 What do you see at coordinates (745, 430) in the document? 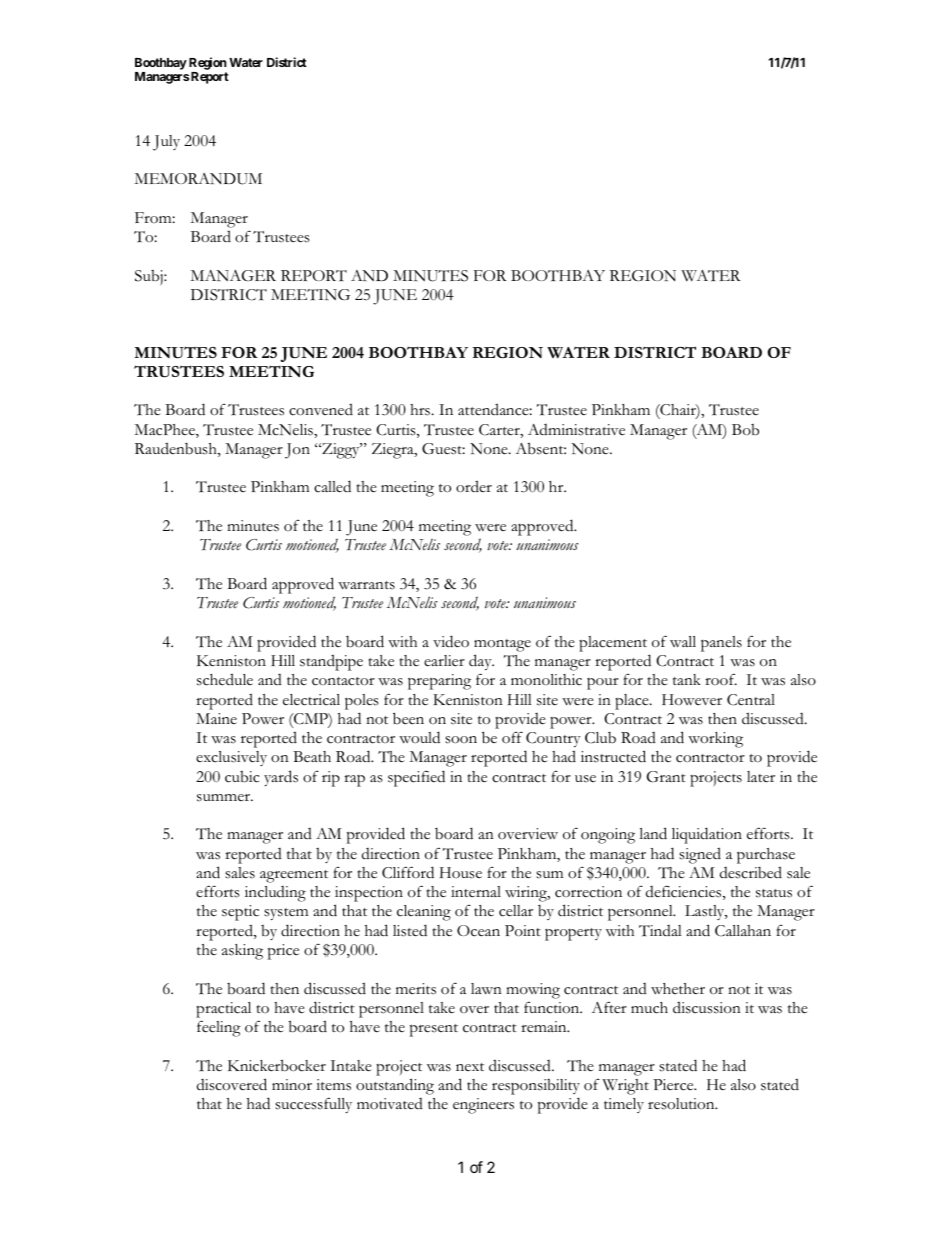
I see `Bob` at bounding box center [745, 430].
